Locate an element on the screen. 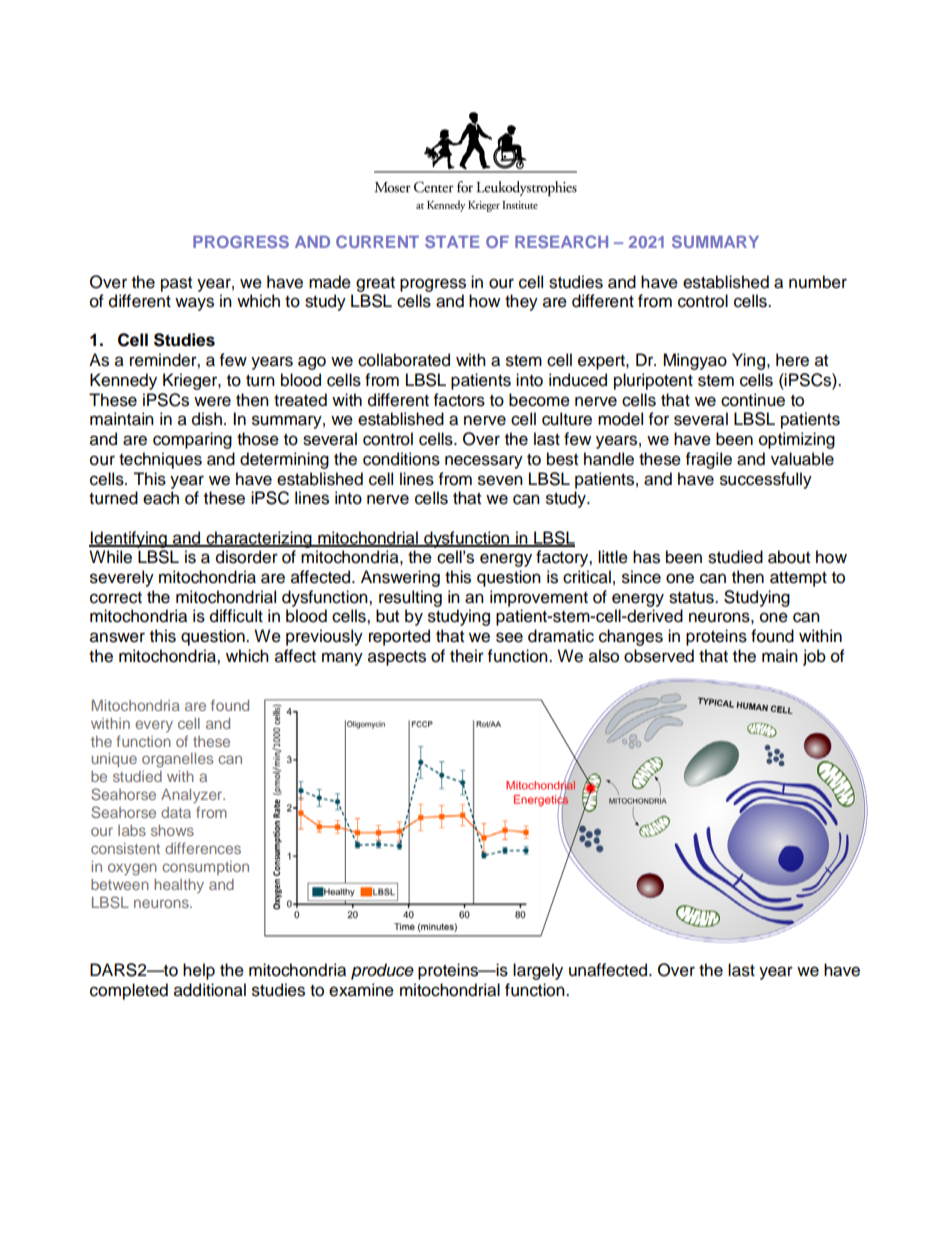 This screenshot has width=952, height=1233. difficult is located at coordinates (236, 616).
